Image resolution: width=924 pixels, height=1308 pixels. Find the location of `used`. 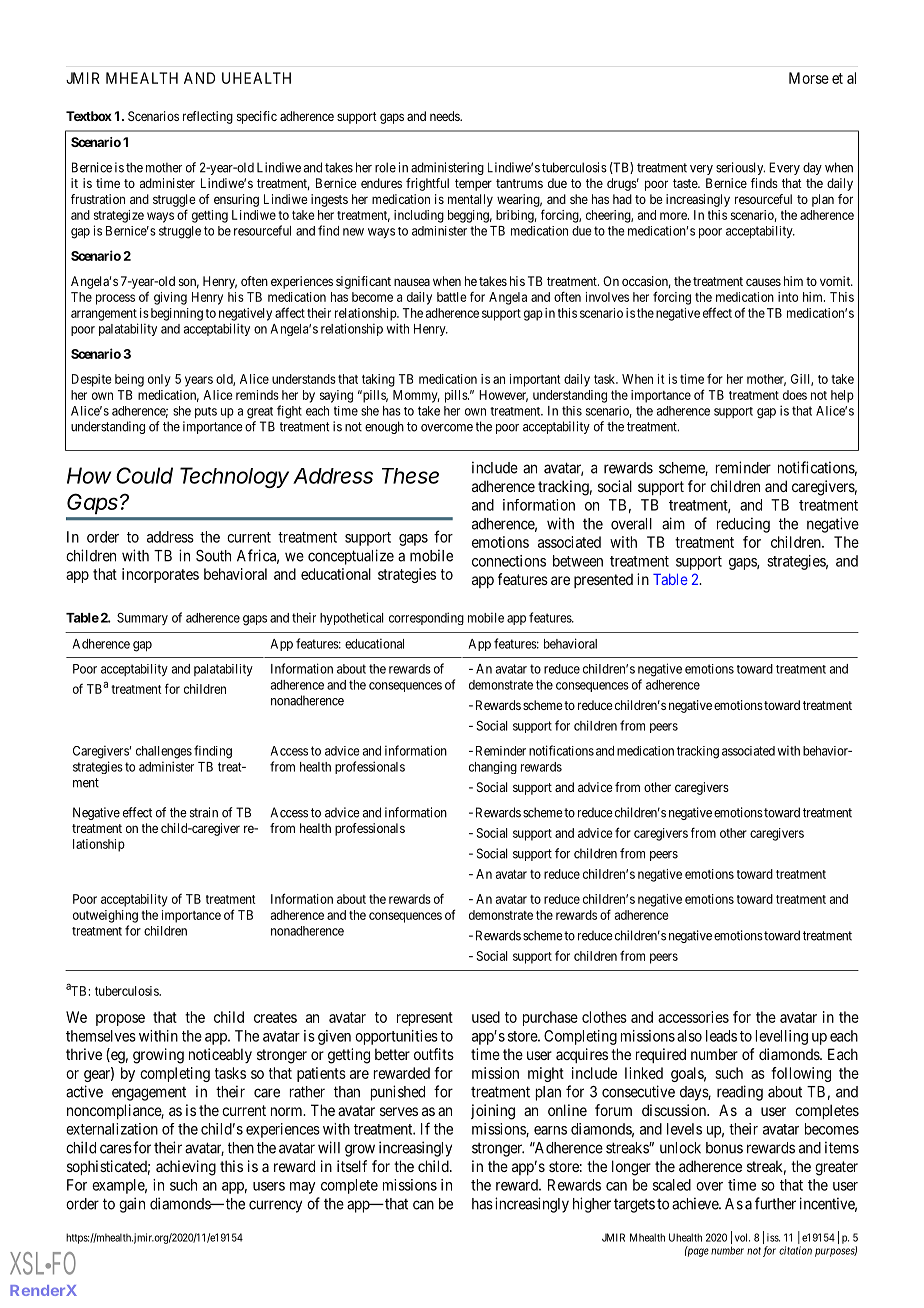

used is located at coordinates (486, 1017).
